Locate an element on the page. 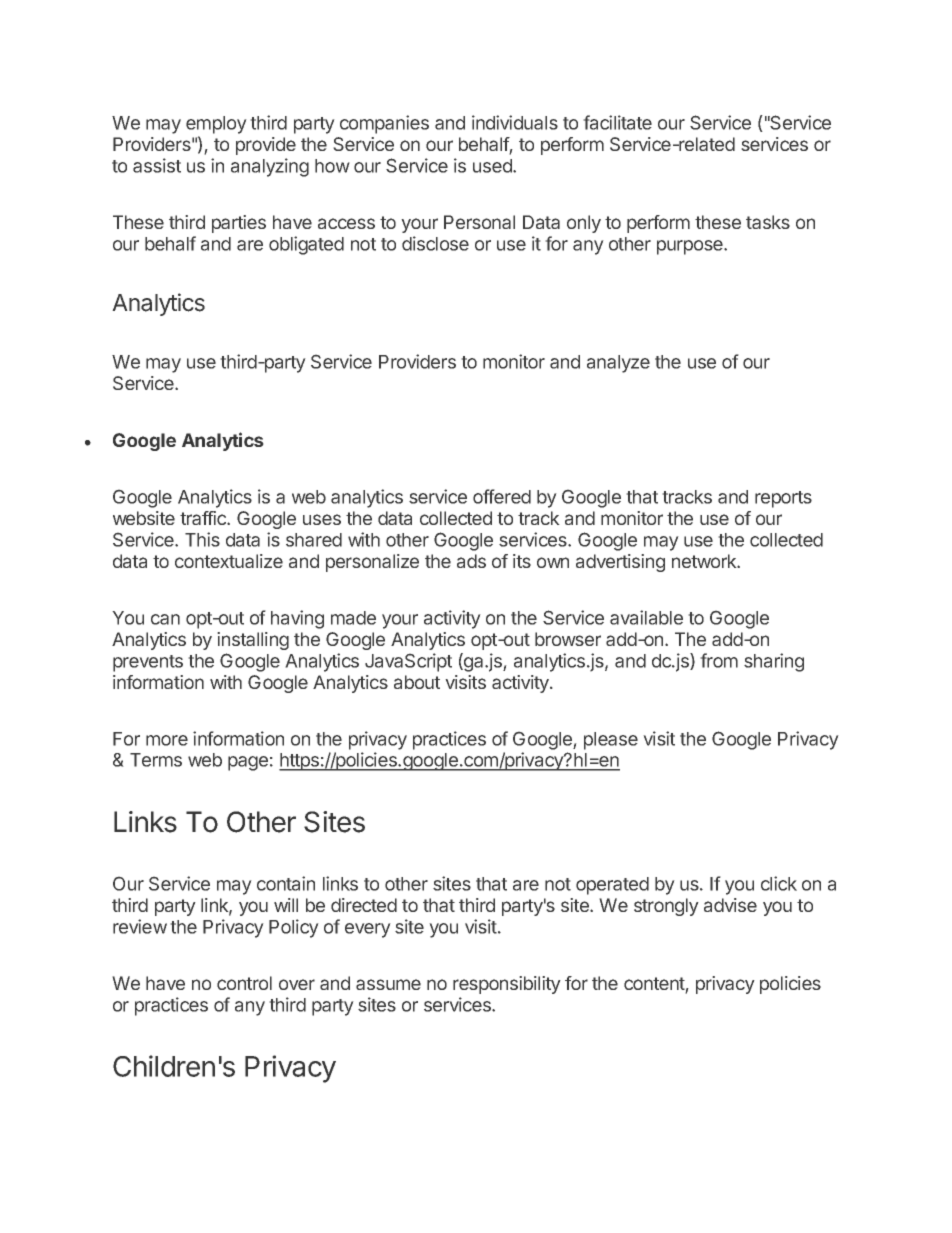 The image size is (952, 1233). ads is located at coordinates (471, 561).
